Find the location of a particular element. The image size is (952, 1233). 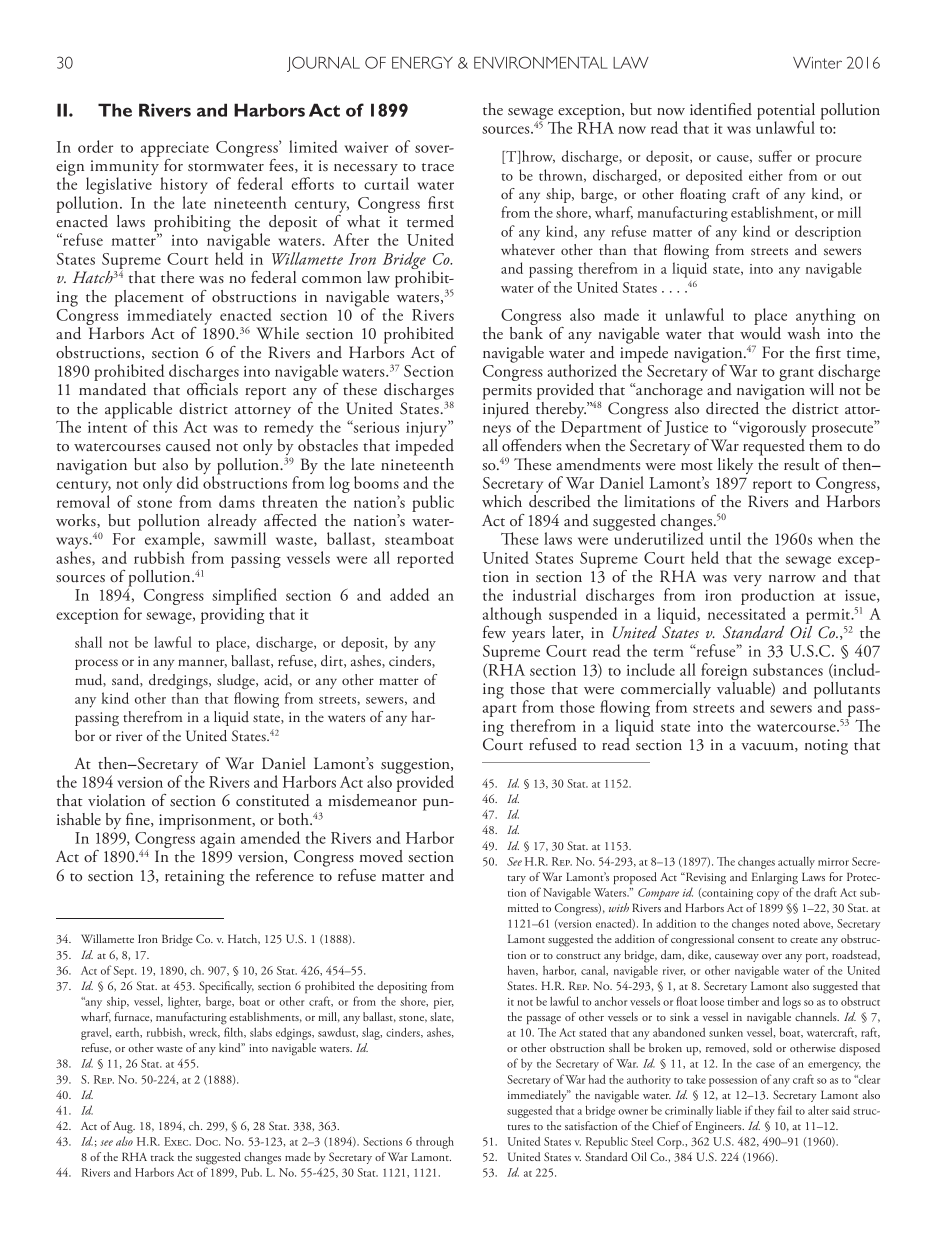

Enlarging is located at coordinates (775, 878).
